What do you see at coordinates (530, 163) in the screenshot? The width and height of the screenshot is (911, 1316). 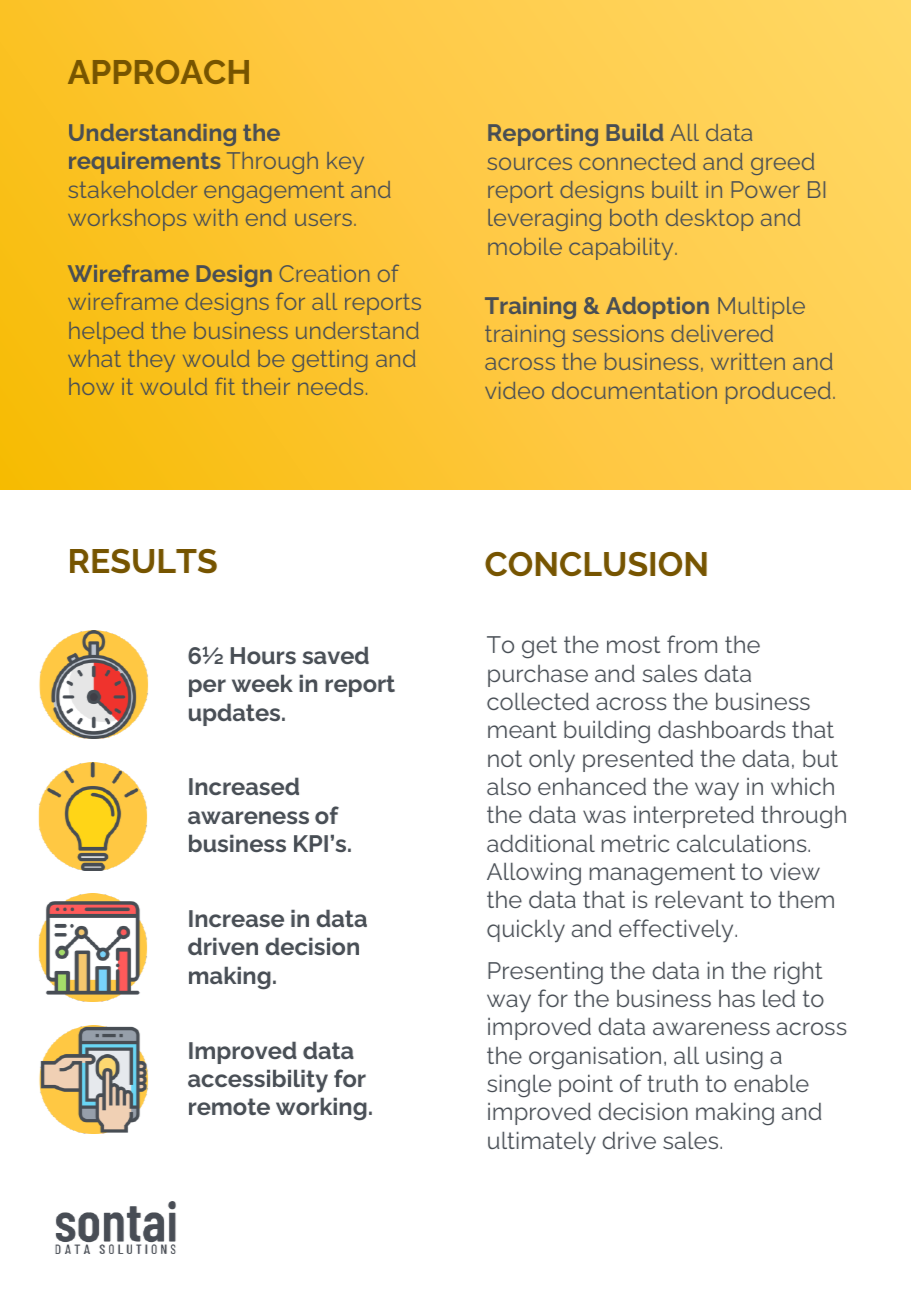 I see `sources` at bounding box center [530, 163].
